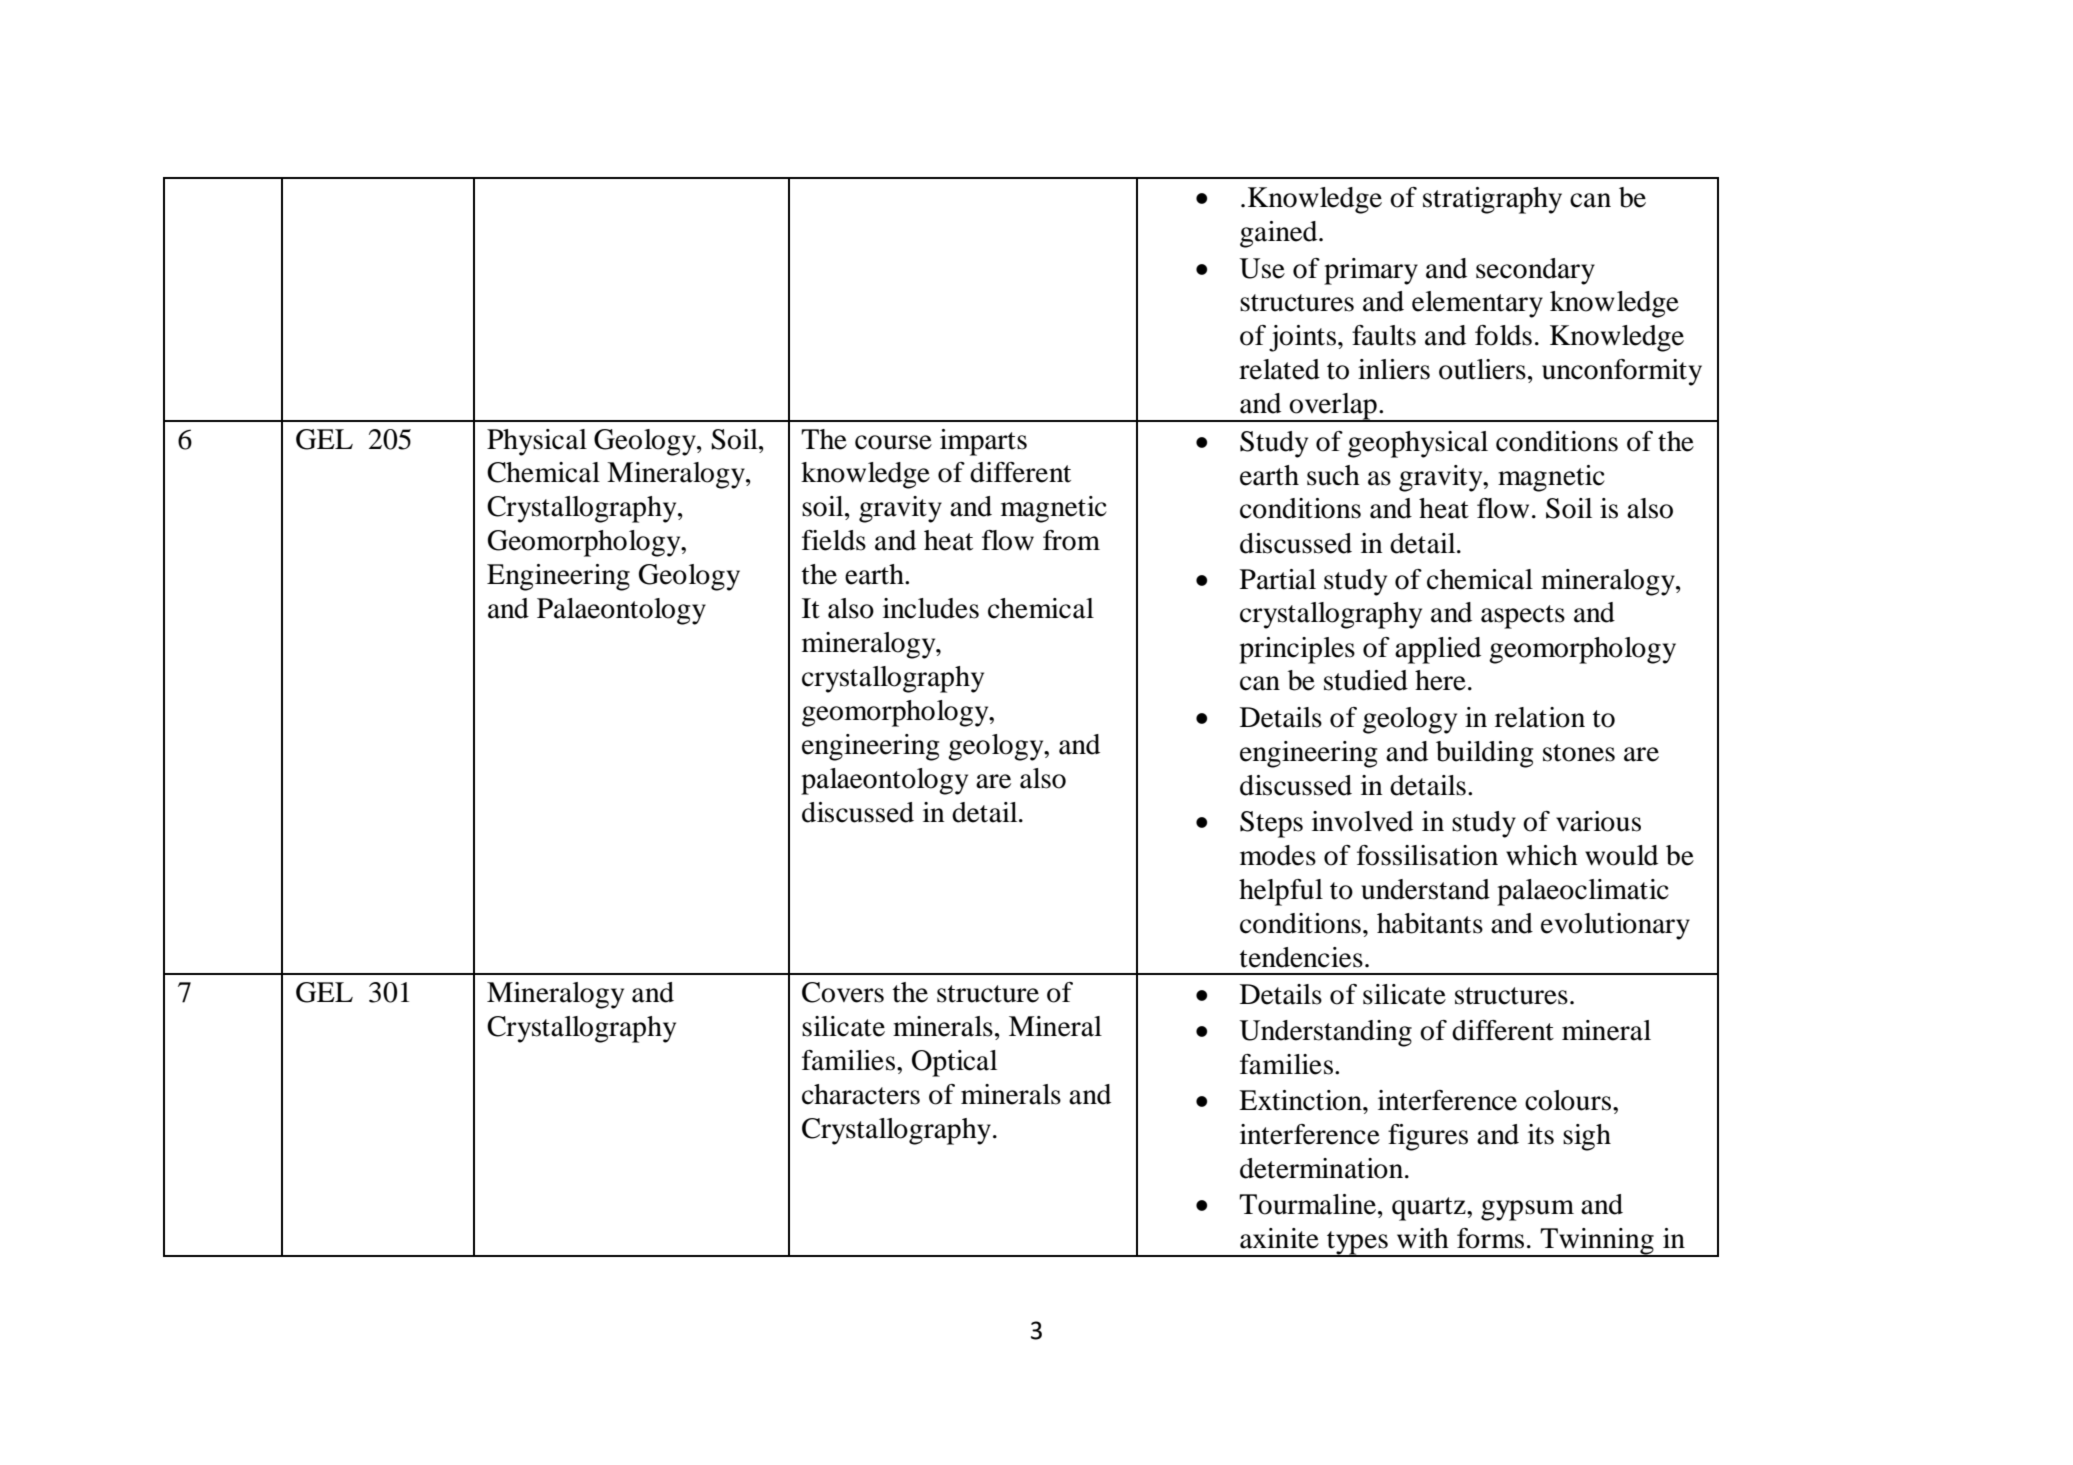 The width and height of the image is (2073, 1465). What do you see at coordinates (1309, 1204) in the image?
I see `Tourmaline` at bounding box center [1309, 1204].
